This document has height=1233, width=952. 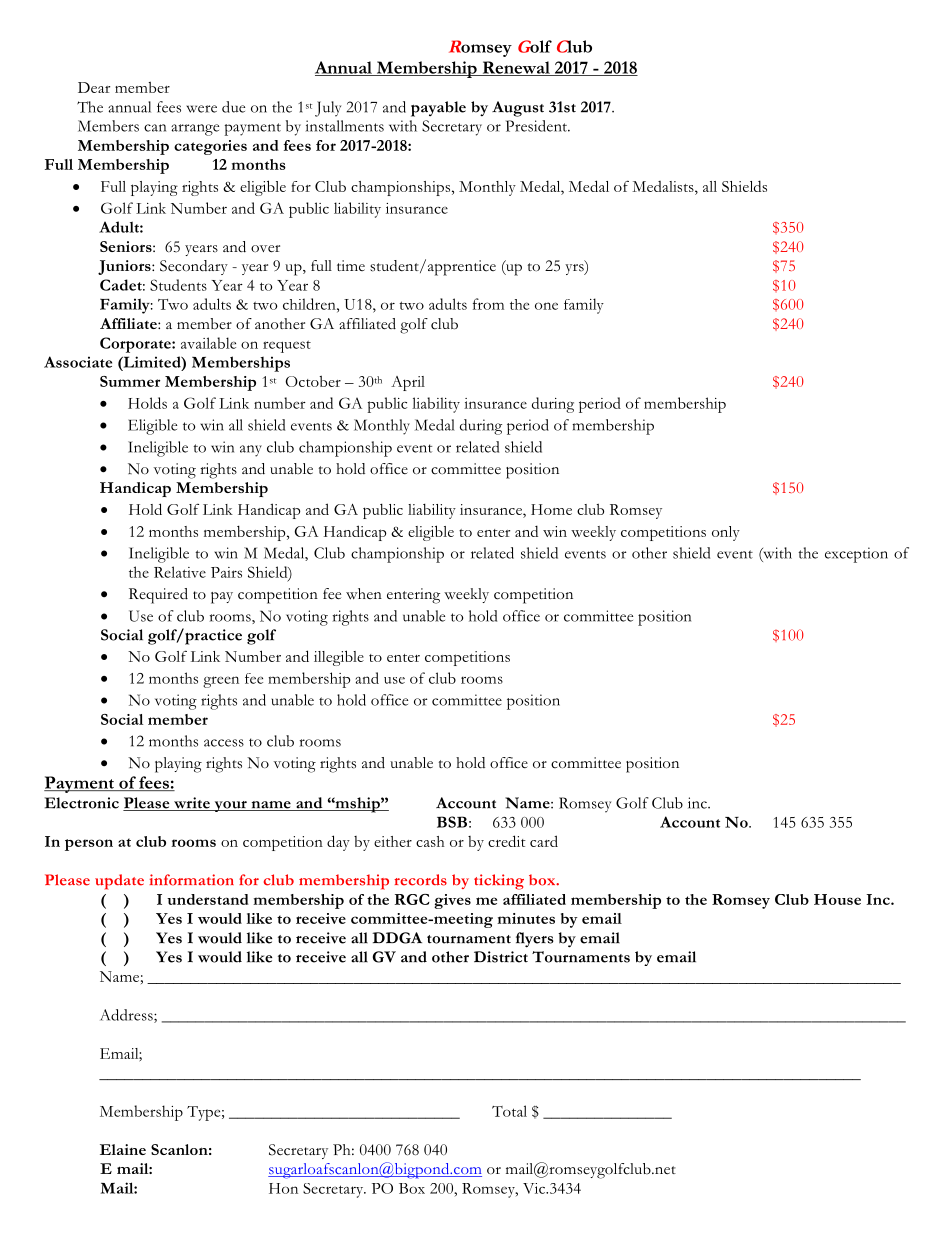 What do you see at coordinates (192, 880) in the document?
I see `information` at bounding box center [192, 880].
